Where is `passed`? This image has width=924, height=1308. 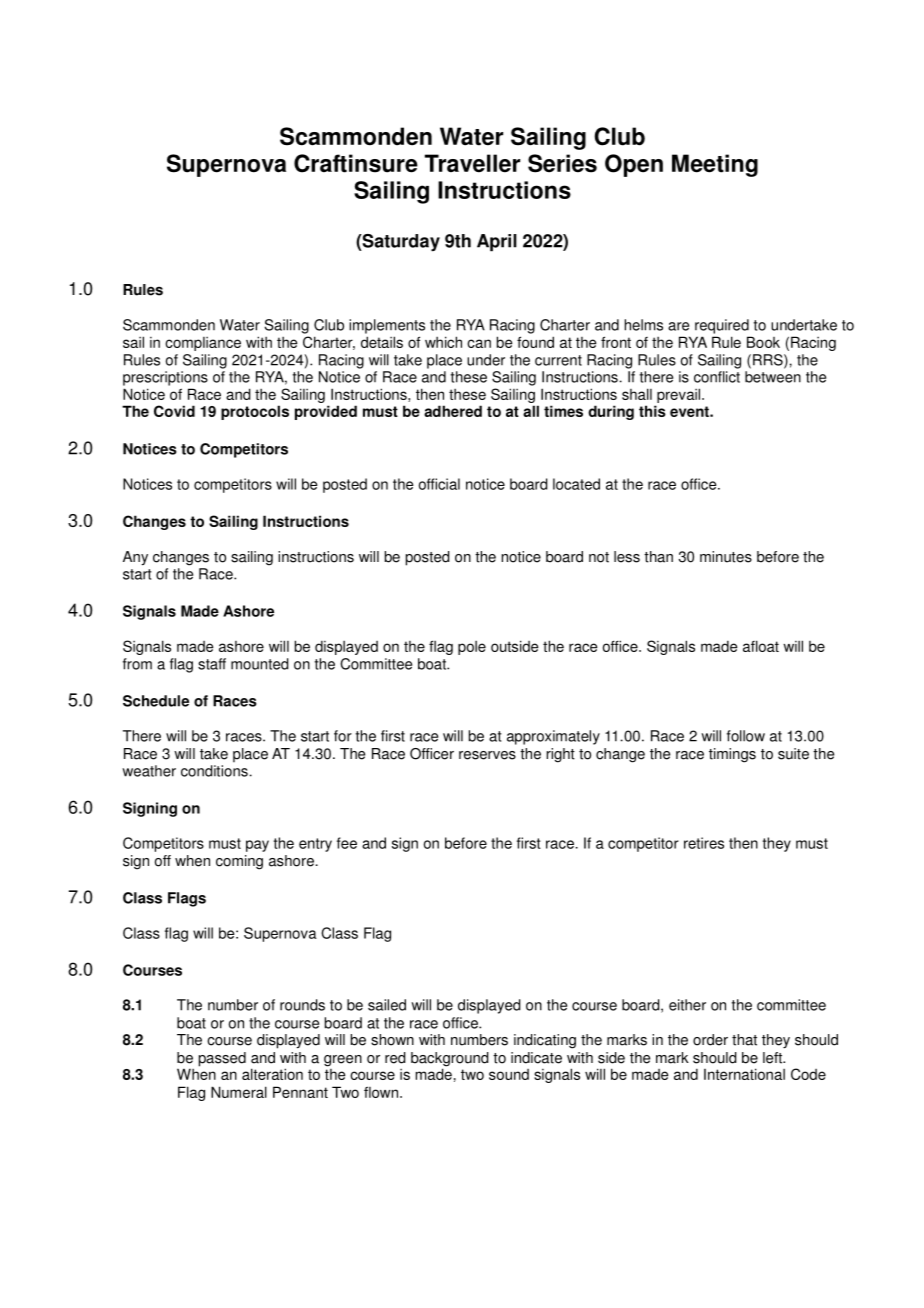
passed is located at coordinates (222, 1059).
